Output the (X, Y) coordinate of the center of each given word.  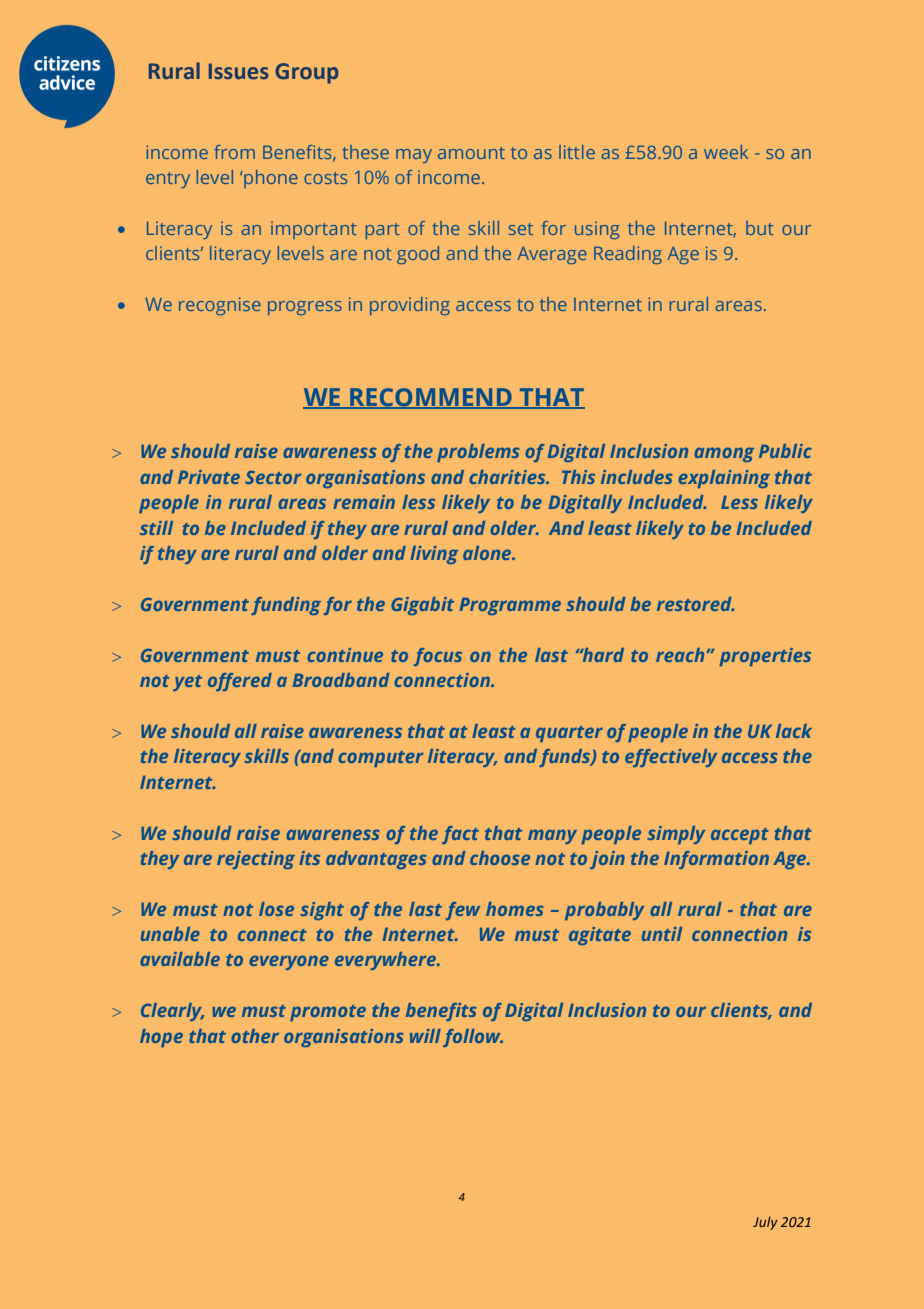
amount (471, 153)
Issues (239, 71)
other (255, 1036)
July (765, 1223)
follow (473, 1038)
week (726, 152)
